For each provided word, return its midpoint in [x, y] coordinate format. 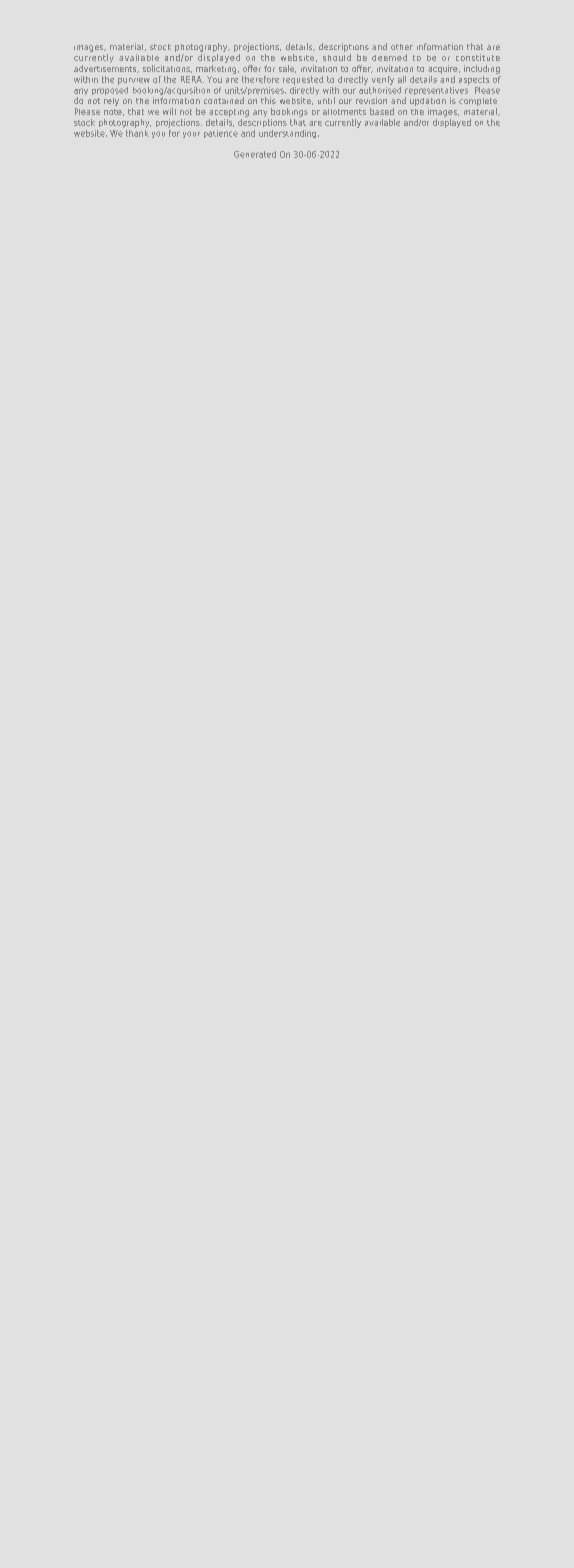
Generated [255, 154]
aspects [474, 80]
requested [303, 80]
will [169, 111]
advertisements [106, 67]
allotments [344, 112]
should [337, 57]
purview [134, 81]
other [402, 47]
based [382, 111]
